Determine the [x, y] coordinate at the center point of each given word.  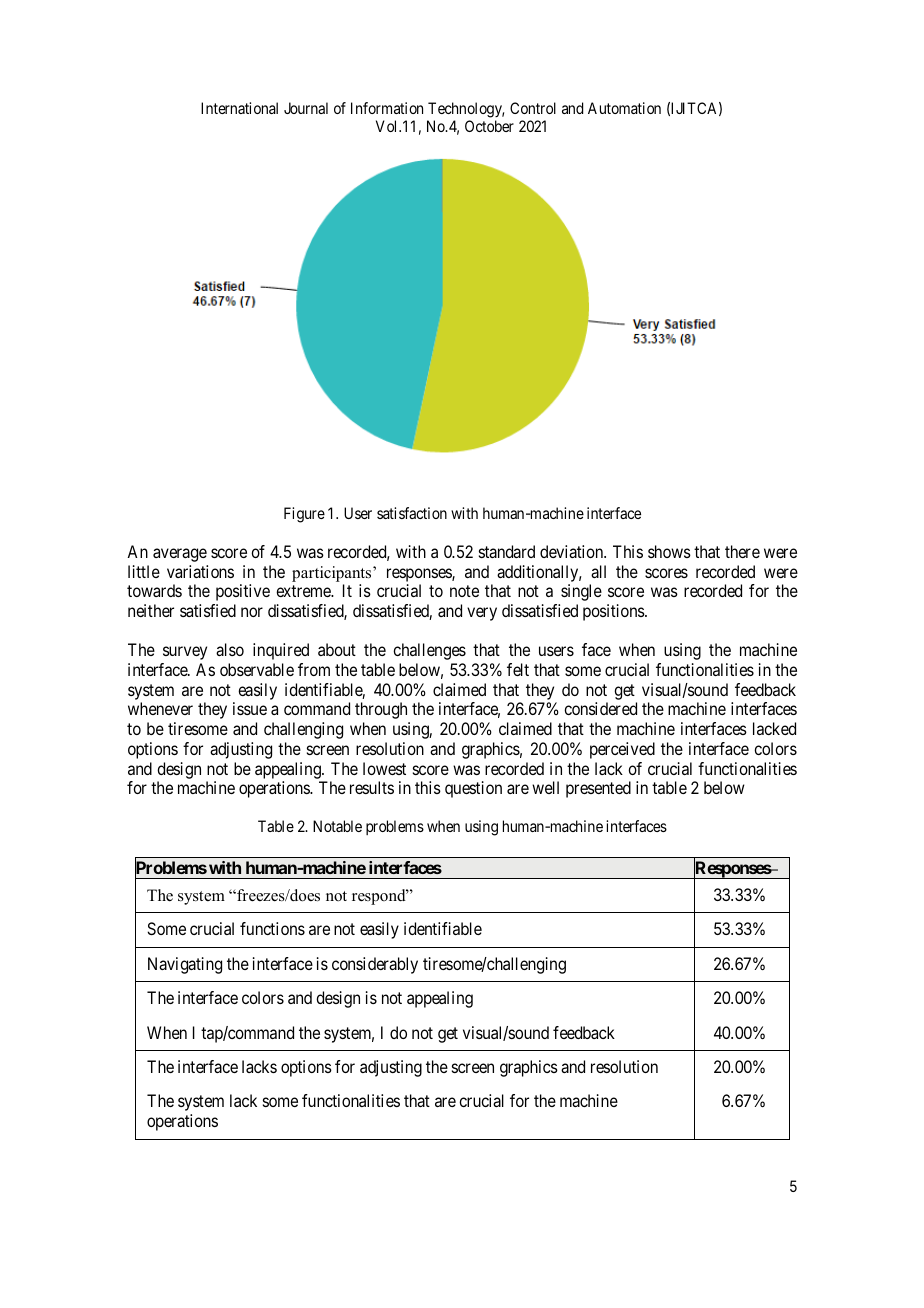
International [239, 108]
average [180, 555]
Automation [624, 108]
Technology [465, 111]
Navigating [185, 965]
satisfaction [412, 513]
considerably [375, 965]
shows [669, 551]
